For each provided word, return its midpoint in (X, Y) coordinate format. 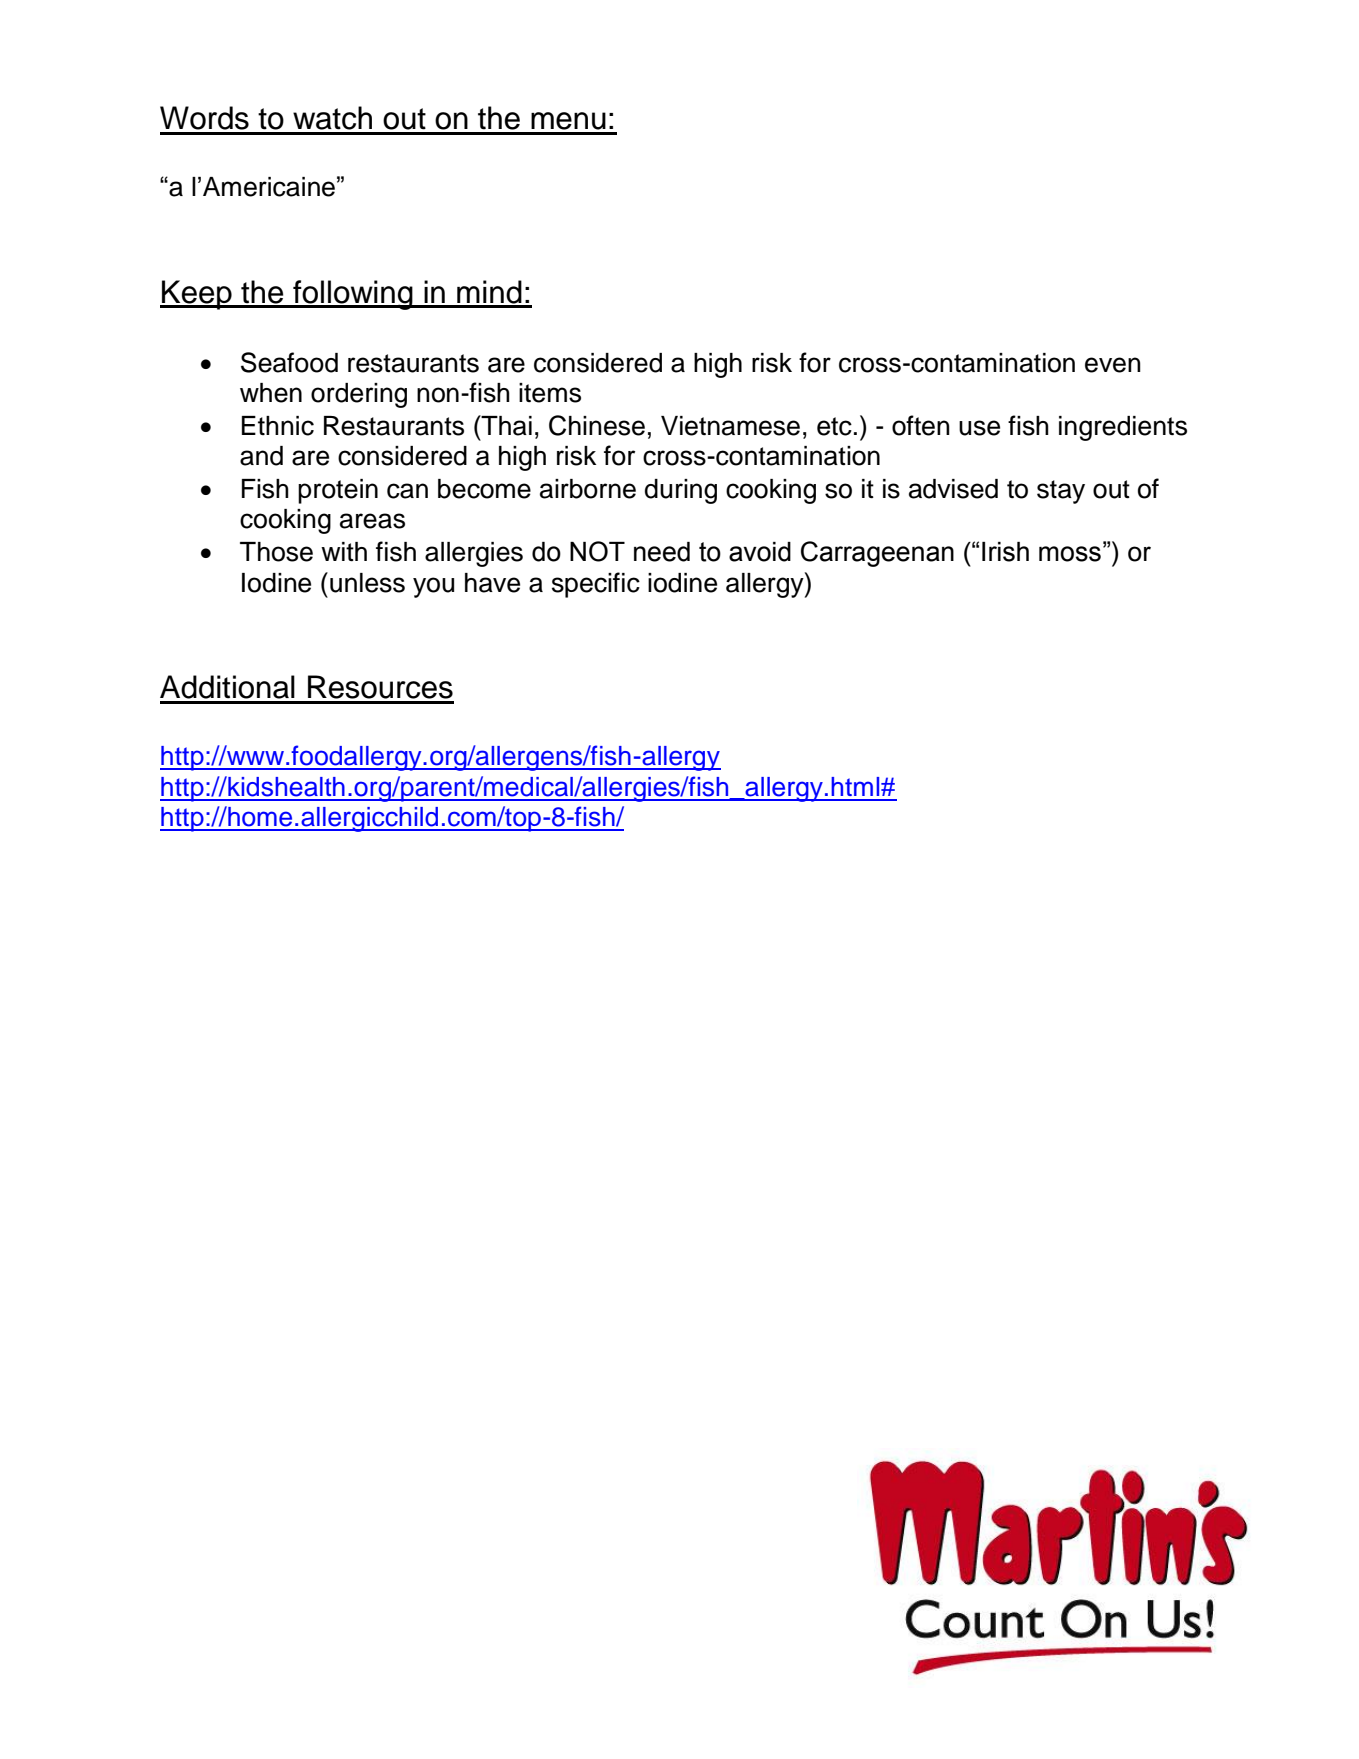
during (681, 491)
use (979, 428)
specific (596, 585)
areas (372, 521)
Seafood (289, 362)
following (353, 295)
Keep (197, 295)
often (921, 425)
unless (367, 583)
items (550, 393)
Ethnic (278, 426)
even (1113, 365)
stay (1061, 492)
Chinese (597, 425)
